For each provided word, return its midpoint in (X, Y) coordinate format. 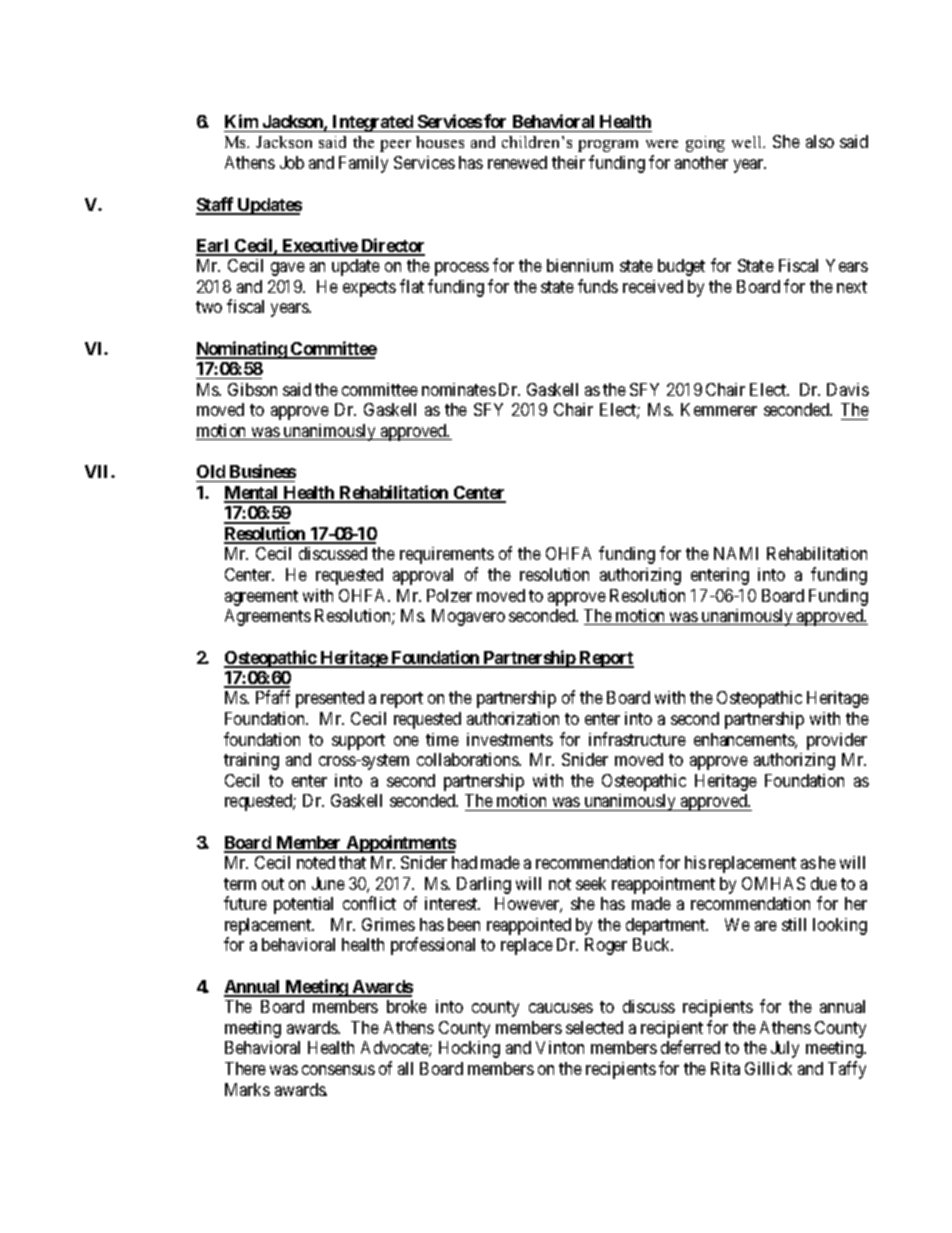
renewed (517, 162)
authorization (513, 718)
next (852, 287)
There (245, 1068)
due (824, 883)
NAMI (736, 553)
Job (292, 162)
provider (837, 741)
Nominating (242, 350)
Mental (252, 494)
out (273, 884)
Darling (484, 885)
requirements (447, 555)
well (748, 142)
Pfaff (273, 697)
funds (598, 286)
